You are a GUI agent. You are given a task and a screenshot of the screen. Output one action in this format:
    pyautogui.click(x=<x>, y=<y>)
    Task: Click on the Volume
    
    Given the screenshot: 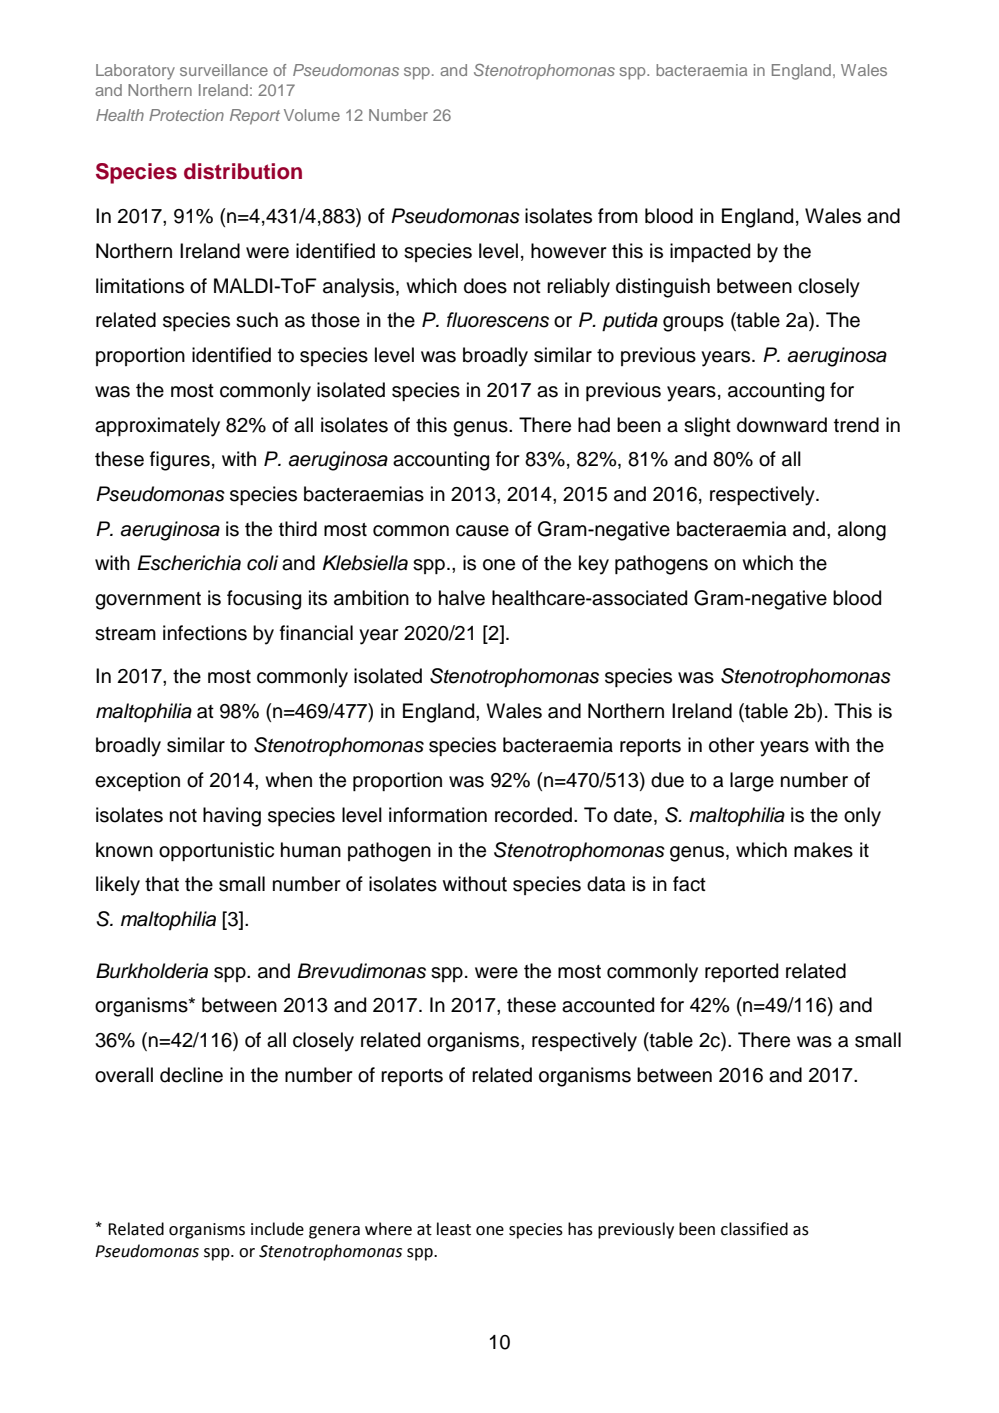 What is the action you would take?
    pyautogui.click(x=312, y=115)
